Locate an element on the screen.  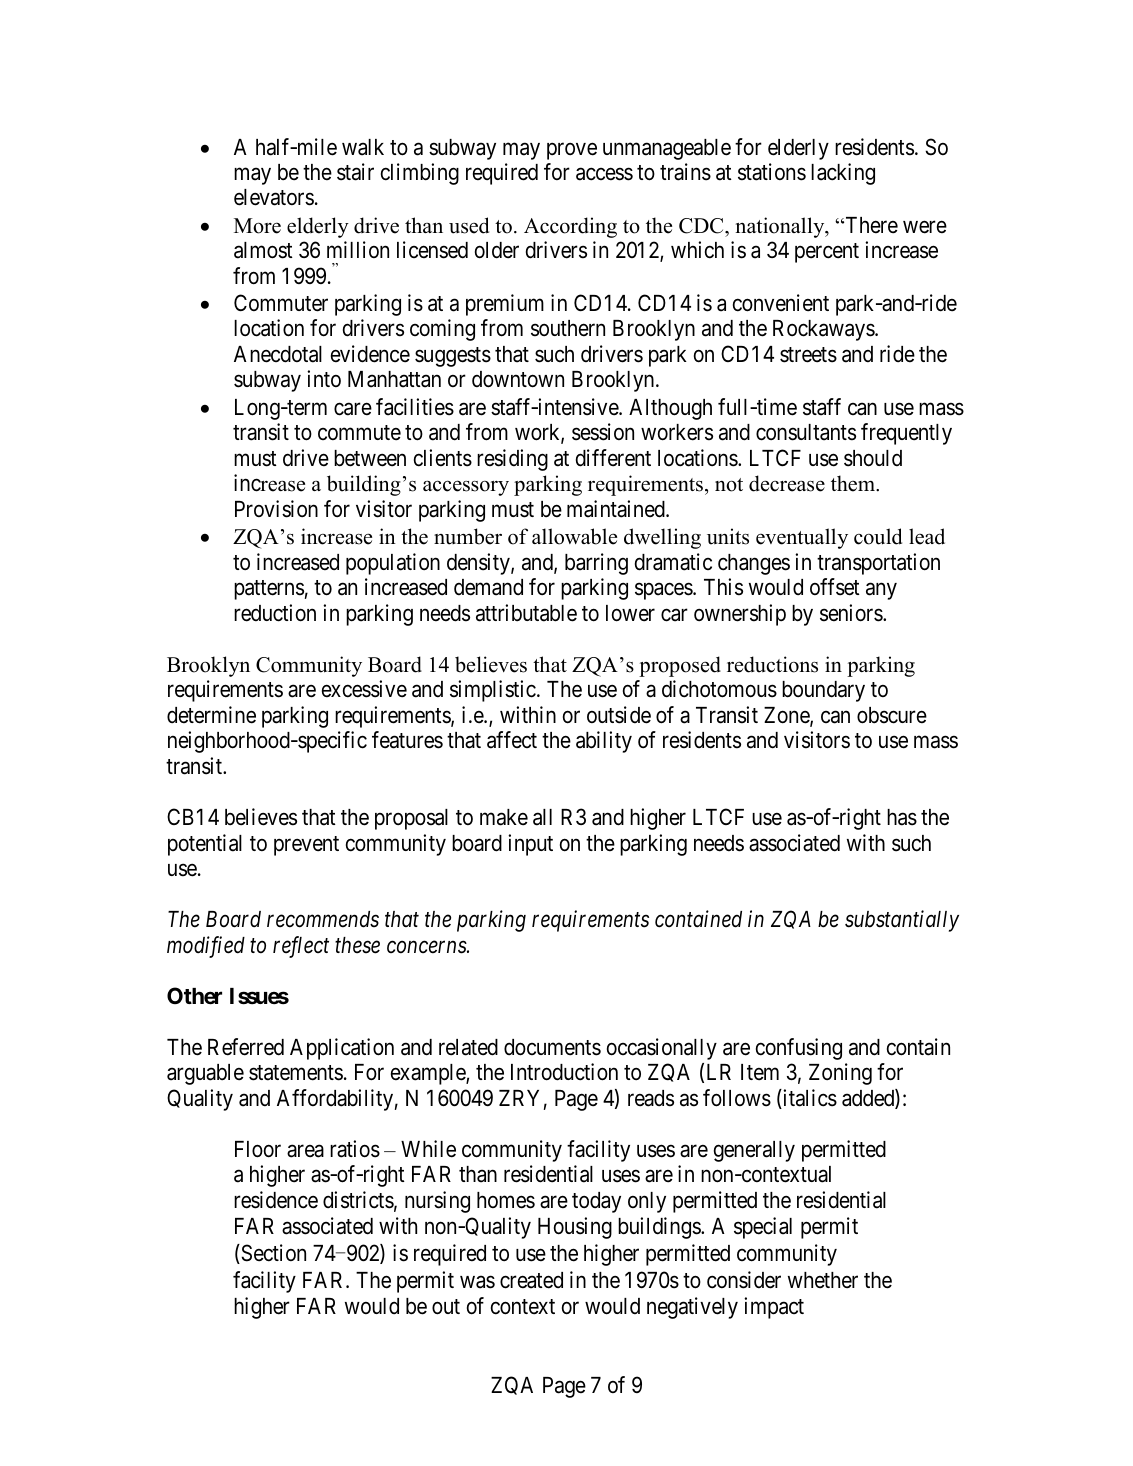
More is located at coordinates (257, 226).
